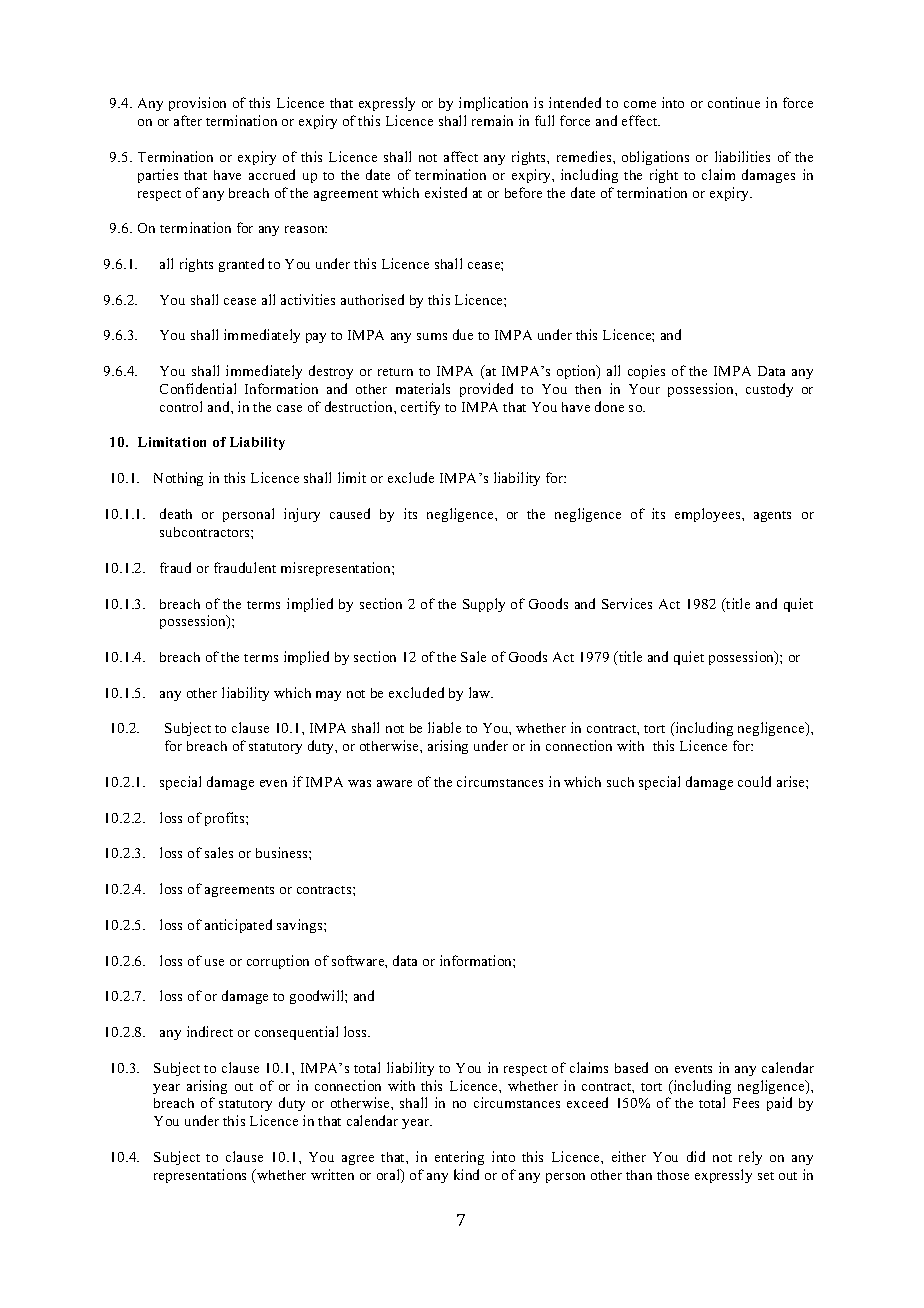  I want to click on liabilities, so click(742, 156).
